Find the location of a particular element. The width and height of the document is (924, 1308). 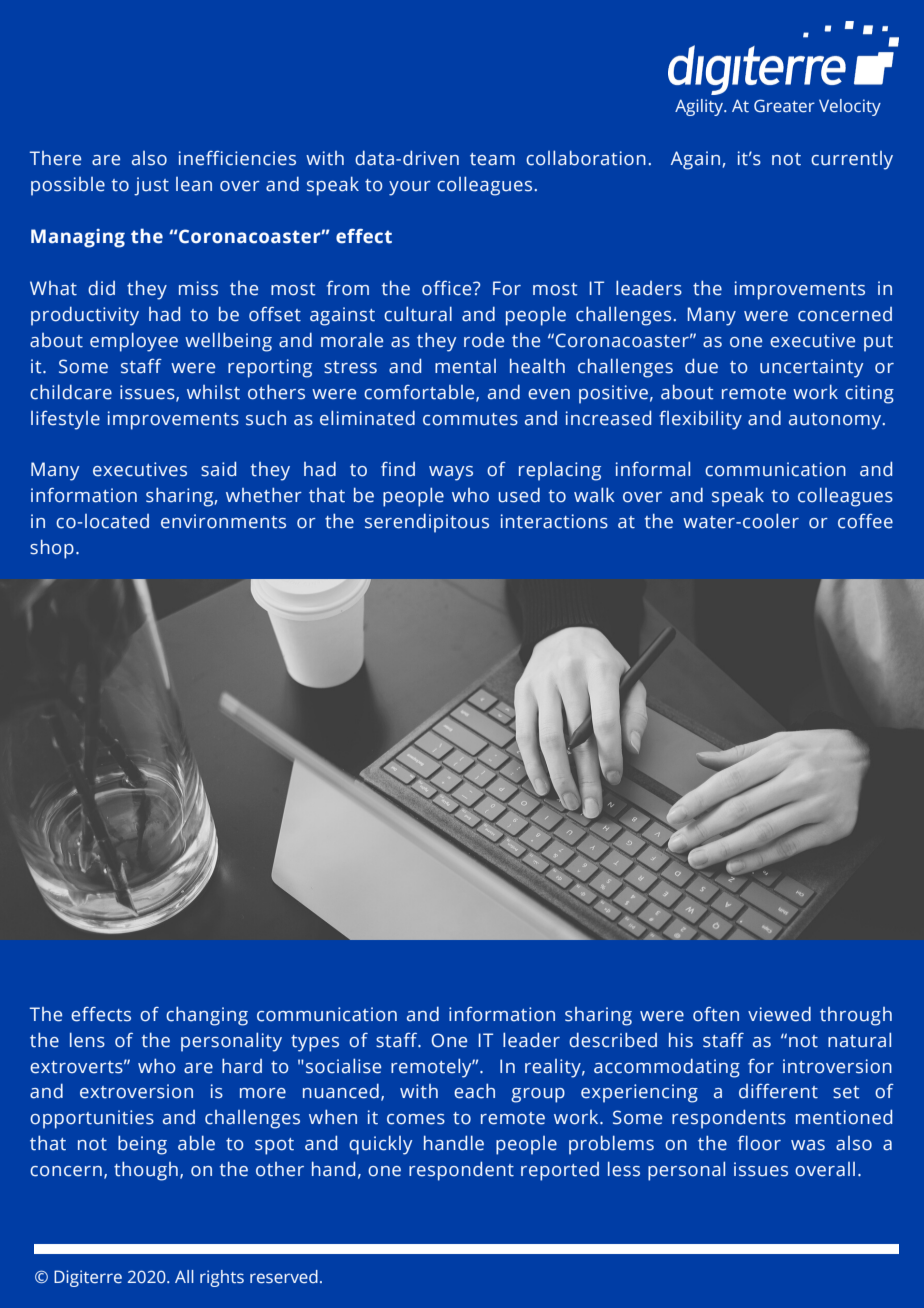

Greater is located at coordinates (784, 106).
